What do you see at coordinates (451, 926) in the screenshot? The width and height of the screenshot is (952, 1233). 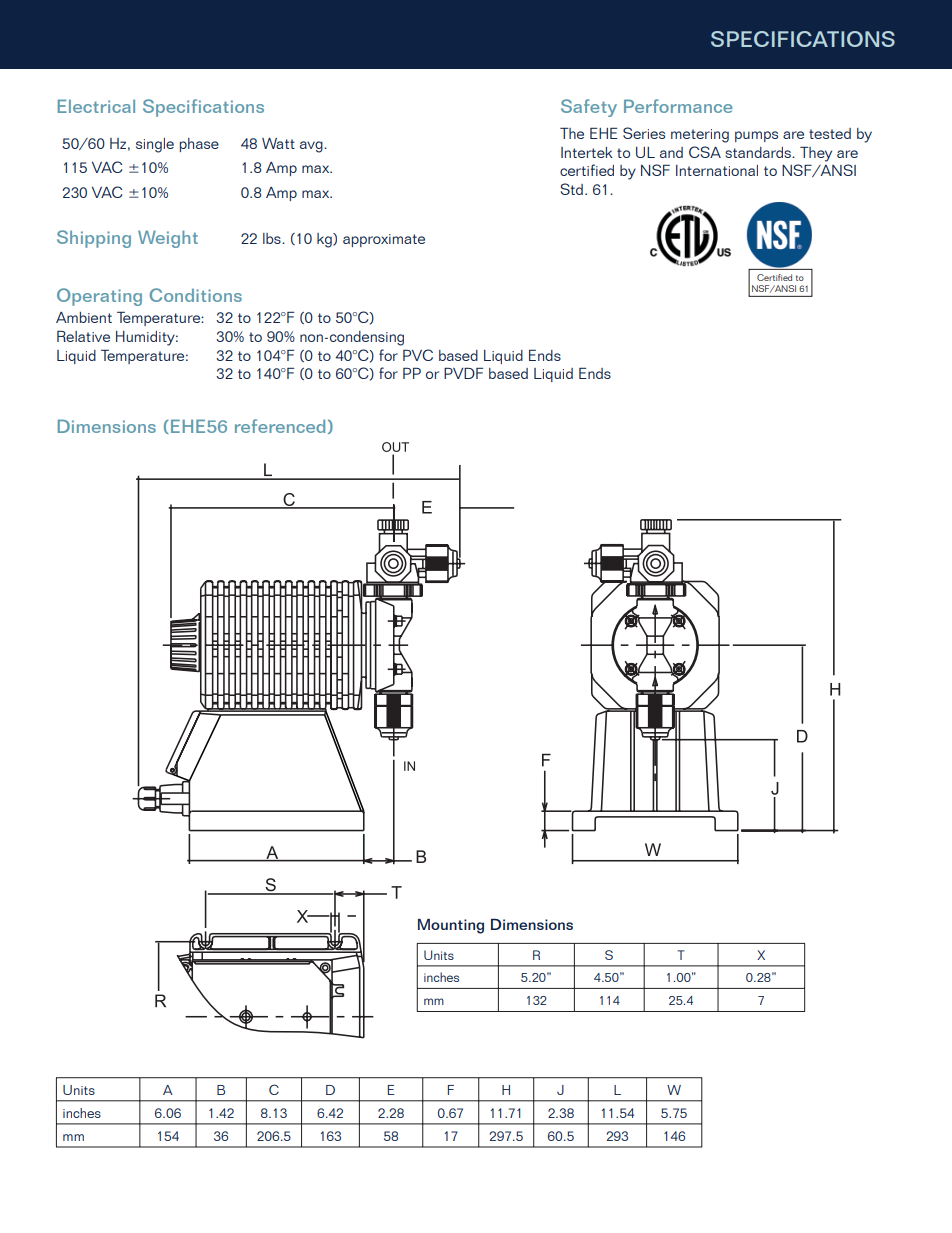 I see `Mounting` at bounding box center [451, 926].
